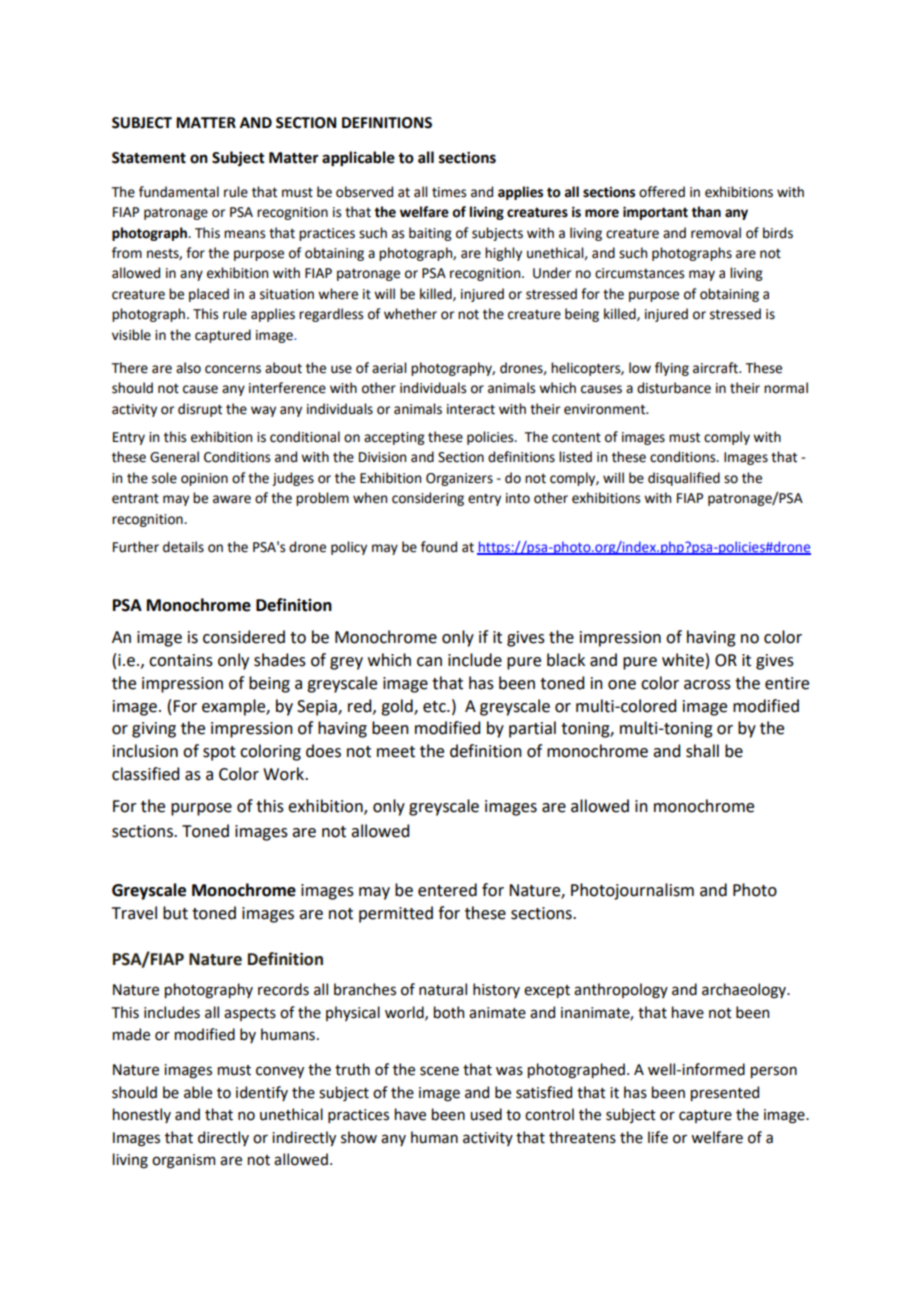 This screenshot has width=924, height=1308. What do you see at coordinates (179, 192) in the screenshot?
I see `fundamental` at bounding box center [179, 192].
